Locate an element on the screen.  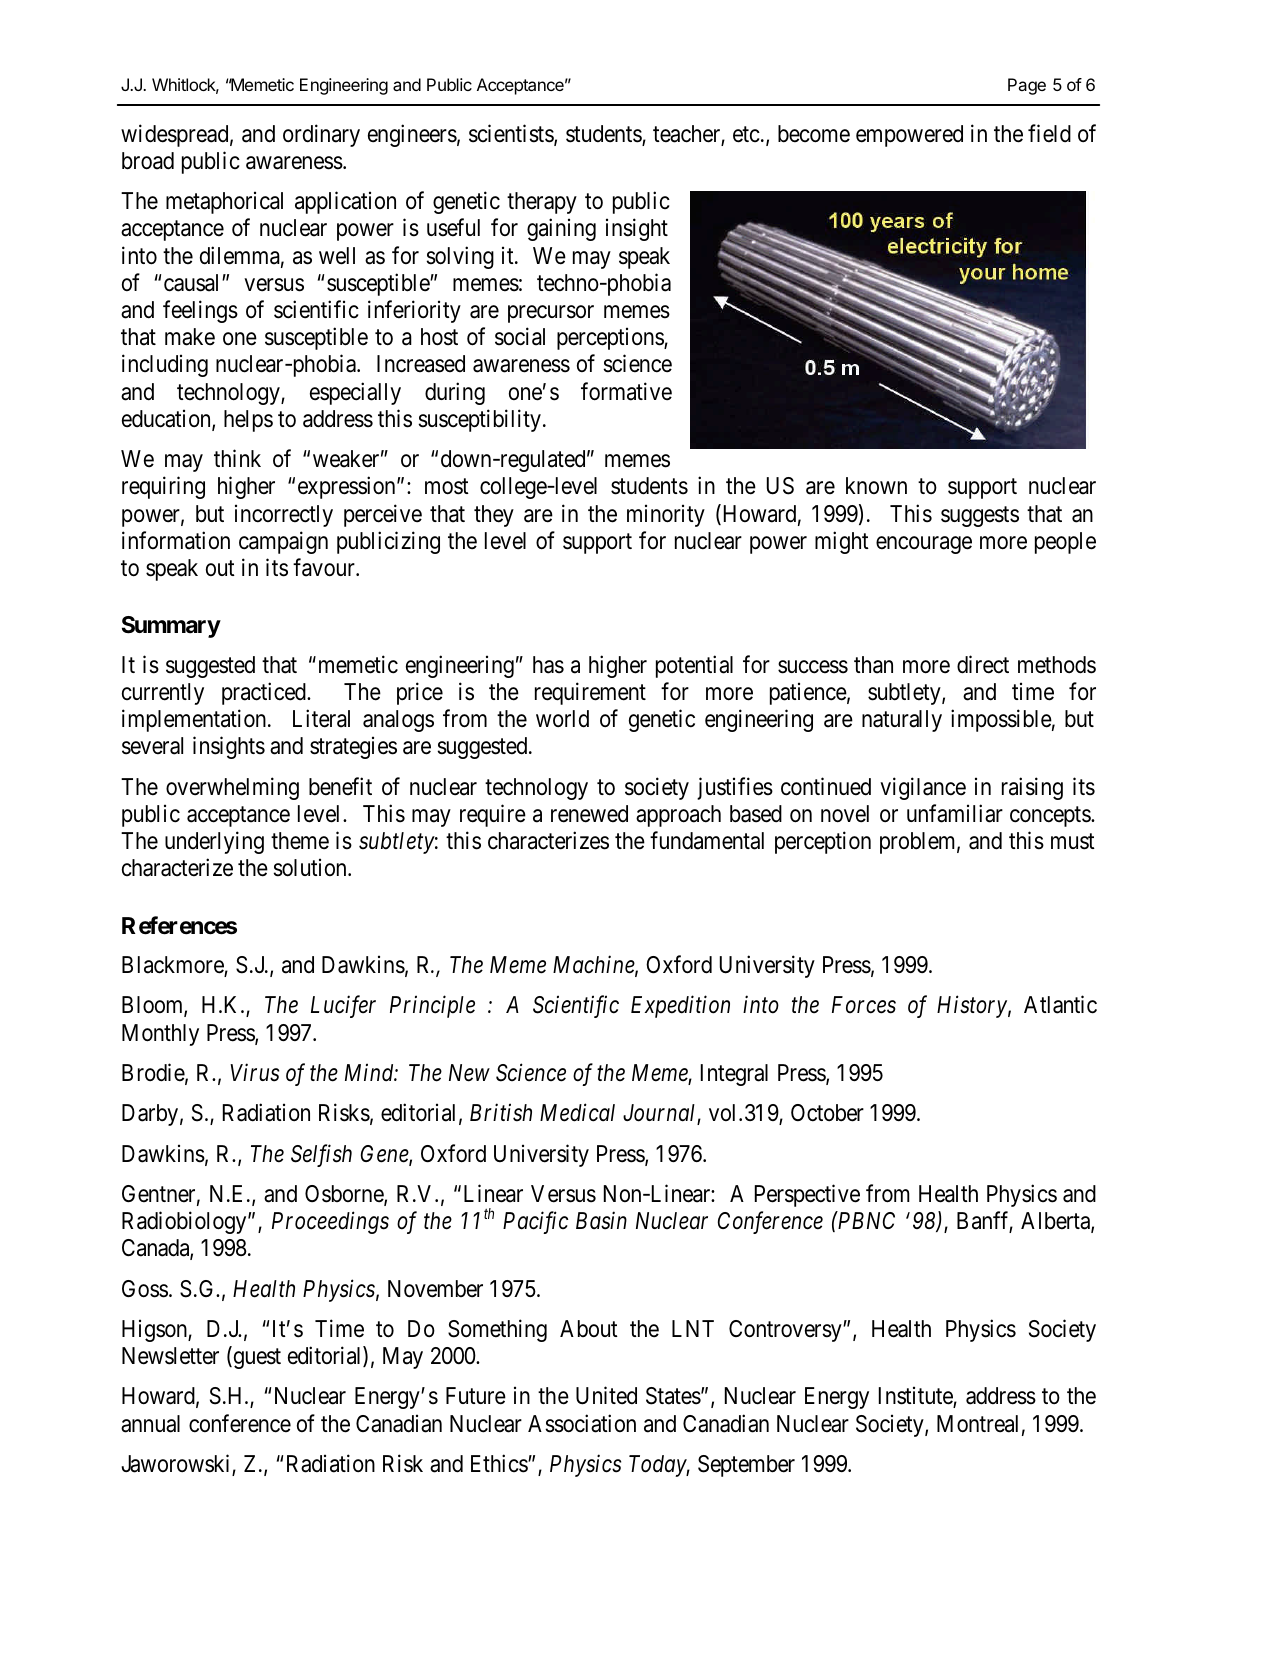
has is located at coordinates (548, 665).
